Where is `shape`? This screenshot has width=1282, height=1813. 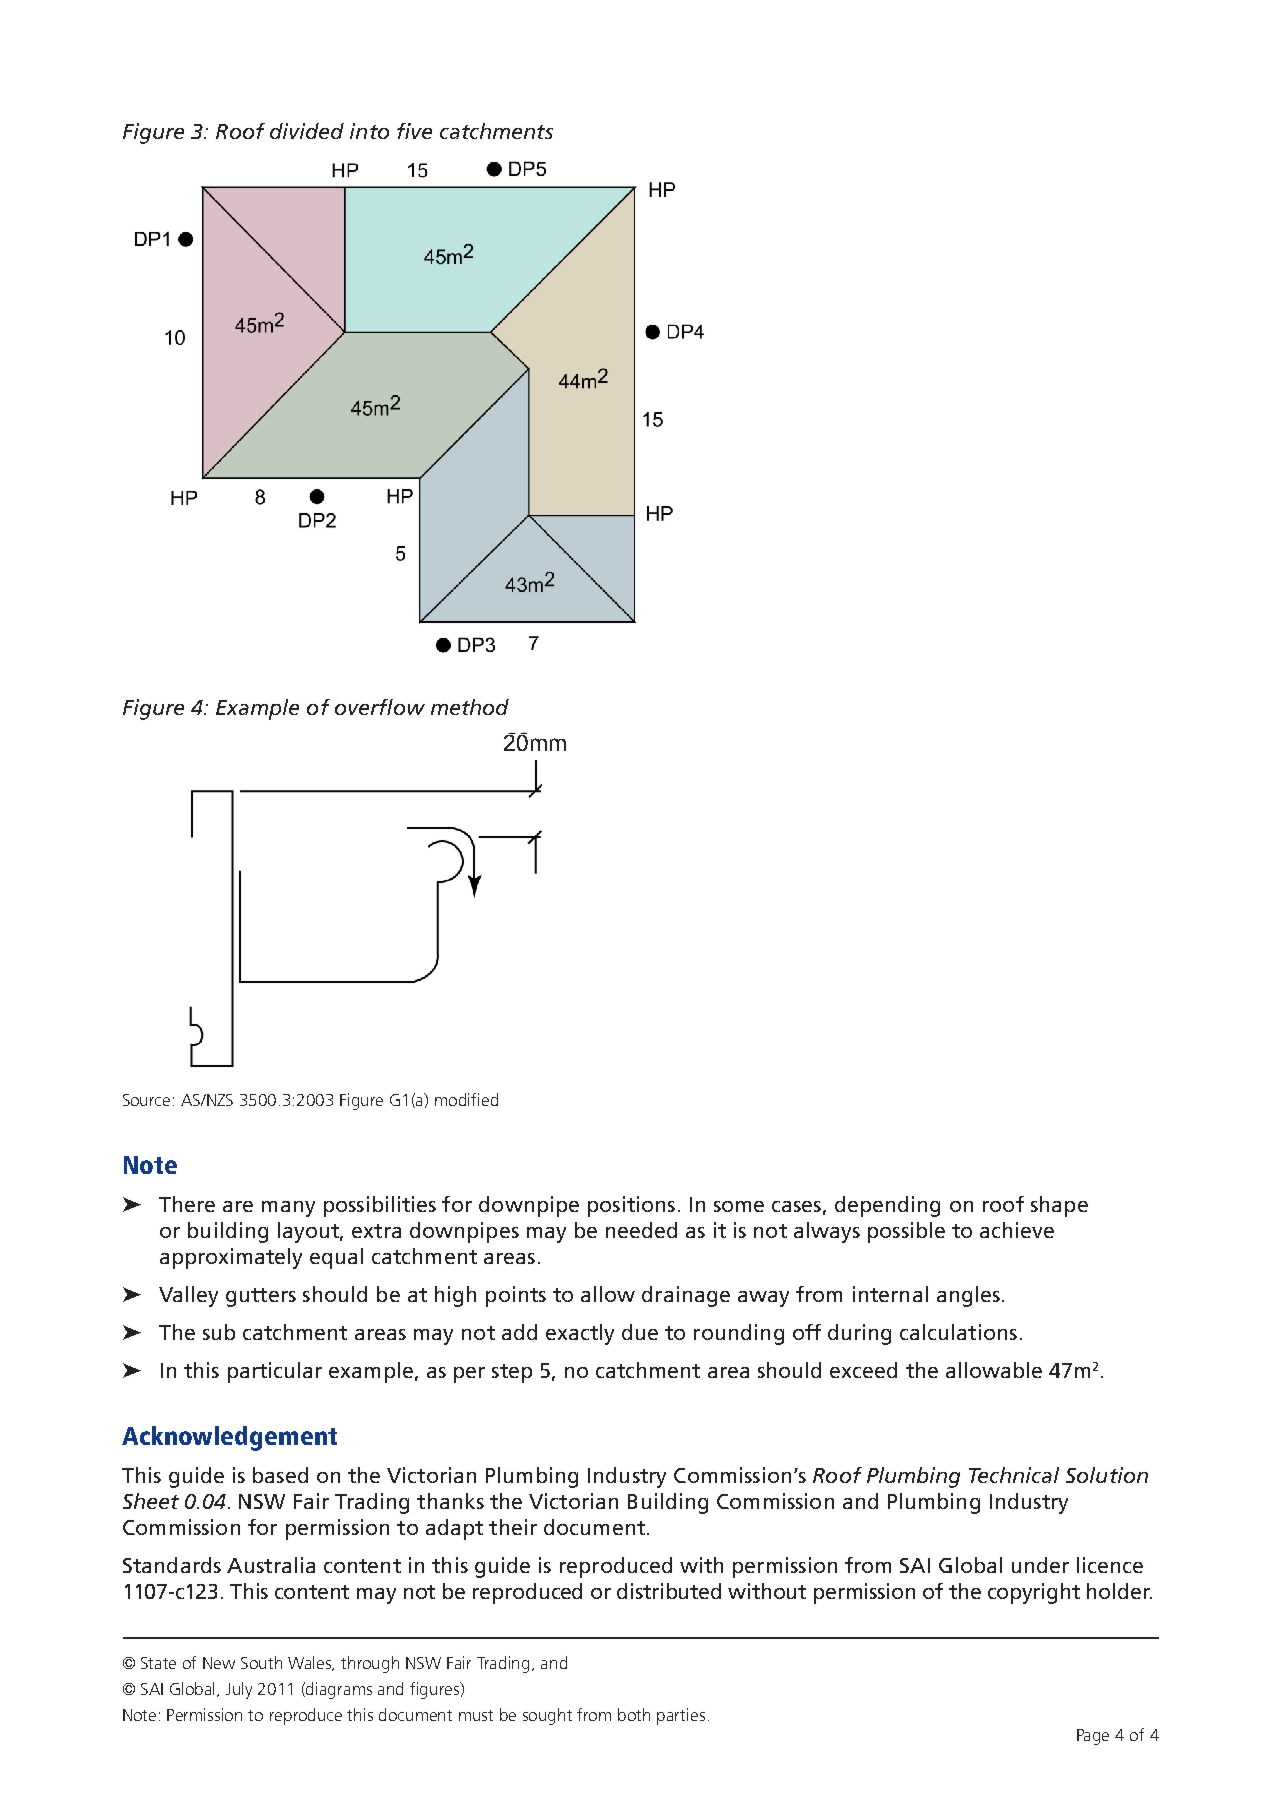
shape is located at coordinates (1059, 1206).
